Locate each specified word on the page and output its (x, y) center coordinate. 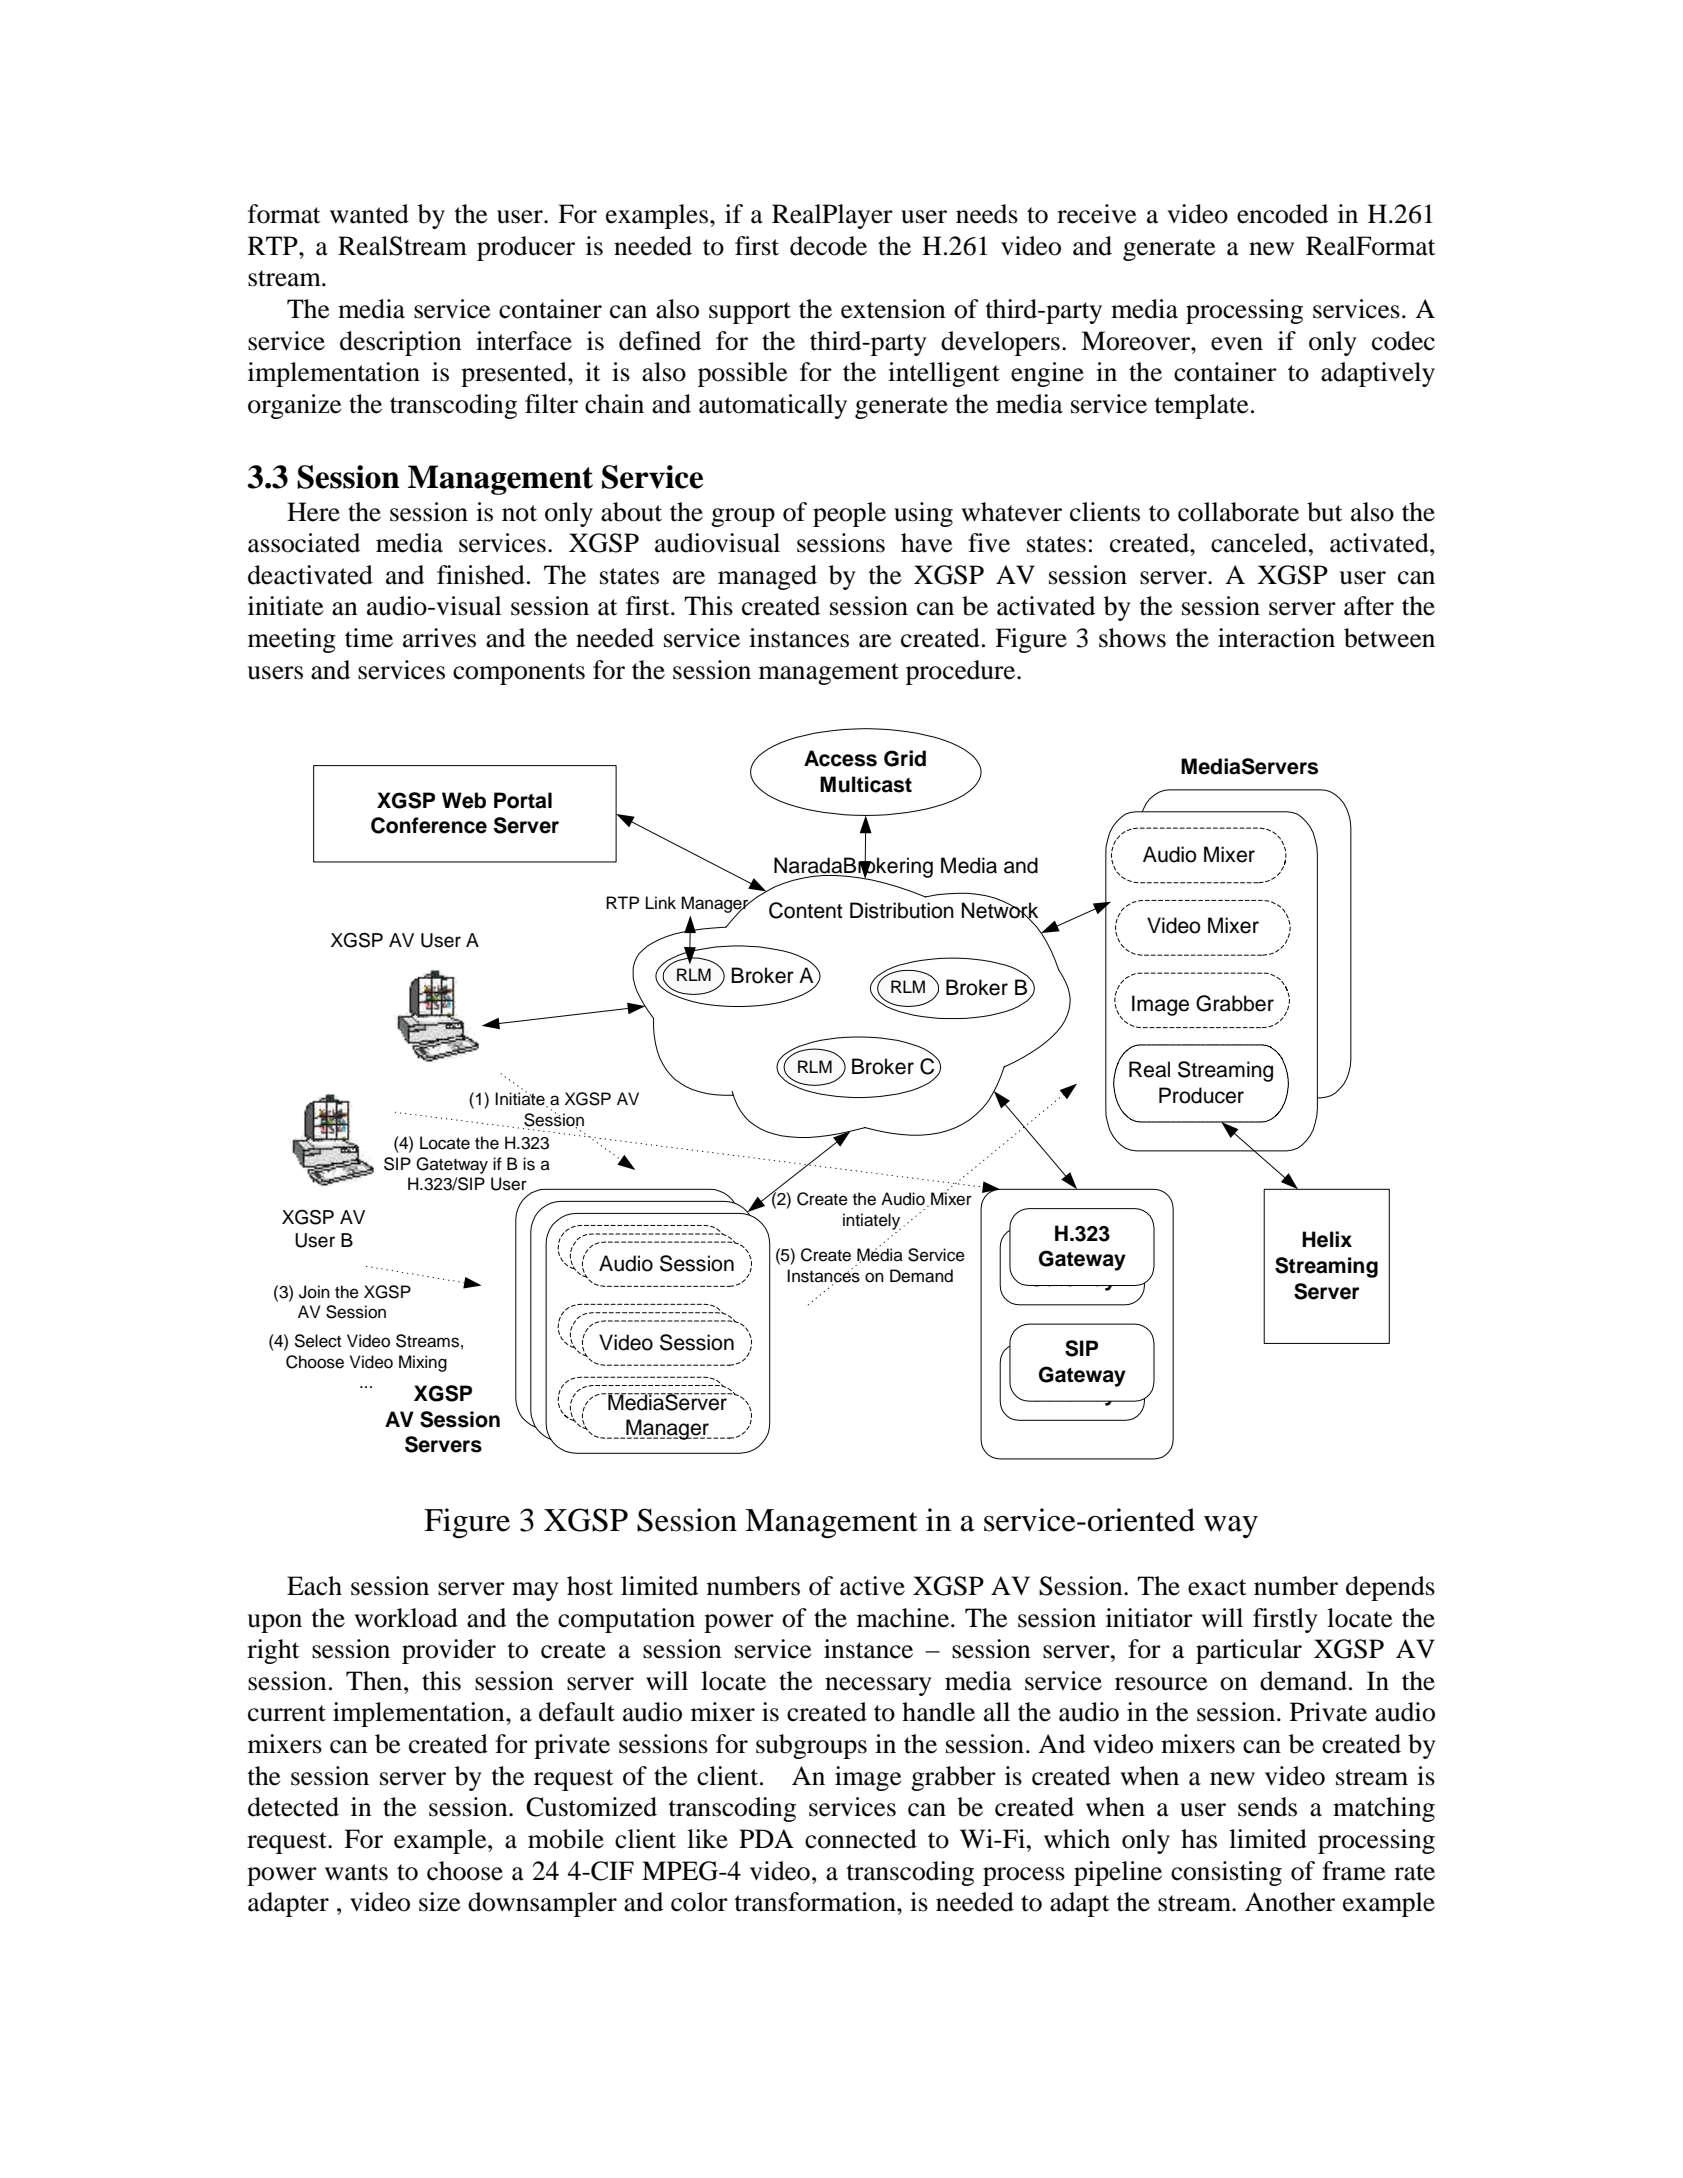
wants (356, 1872)
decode (828, 246)
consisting (1226, 1873)
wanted (369, 214)
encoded (1282, 214)
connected (861, 1839)
